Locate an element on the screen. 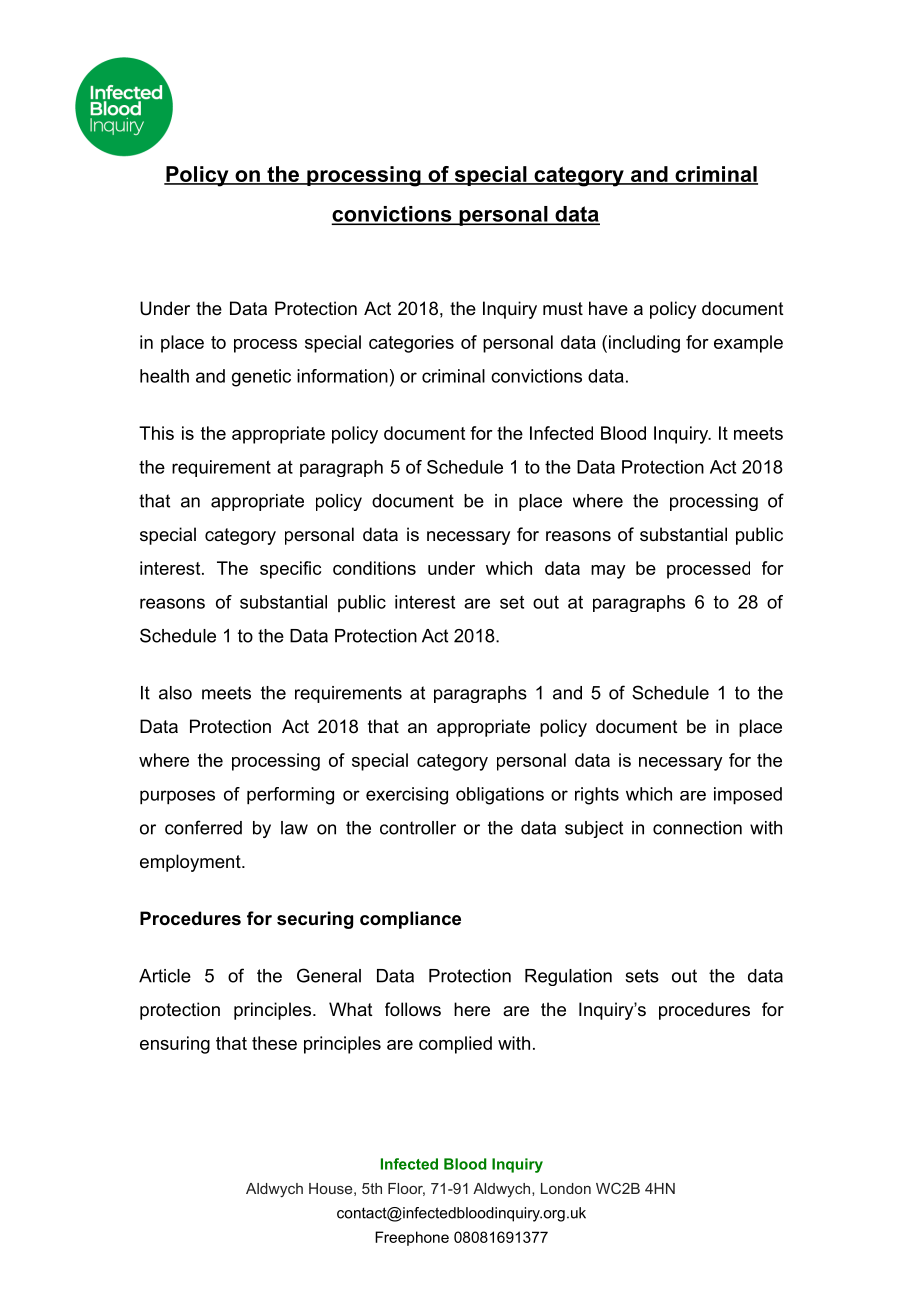 Image resolution: width=924 pixels, height=1307 pixels. may is located at coordinates (608, 572).
